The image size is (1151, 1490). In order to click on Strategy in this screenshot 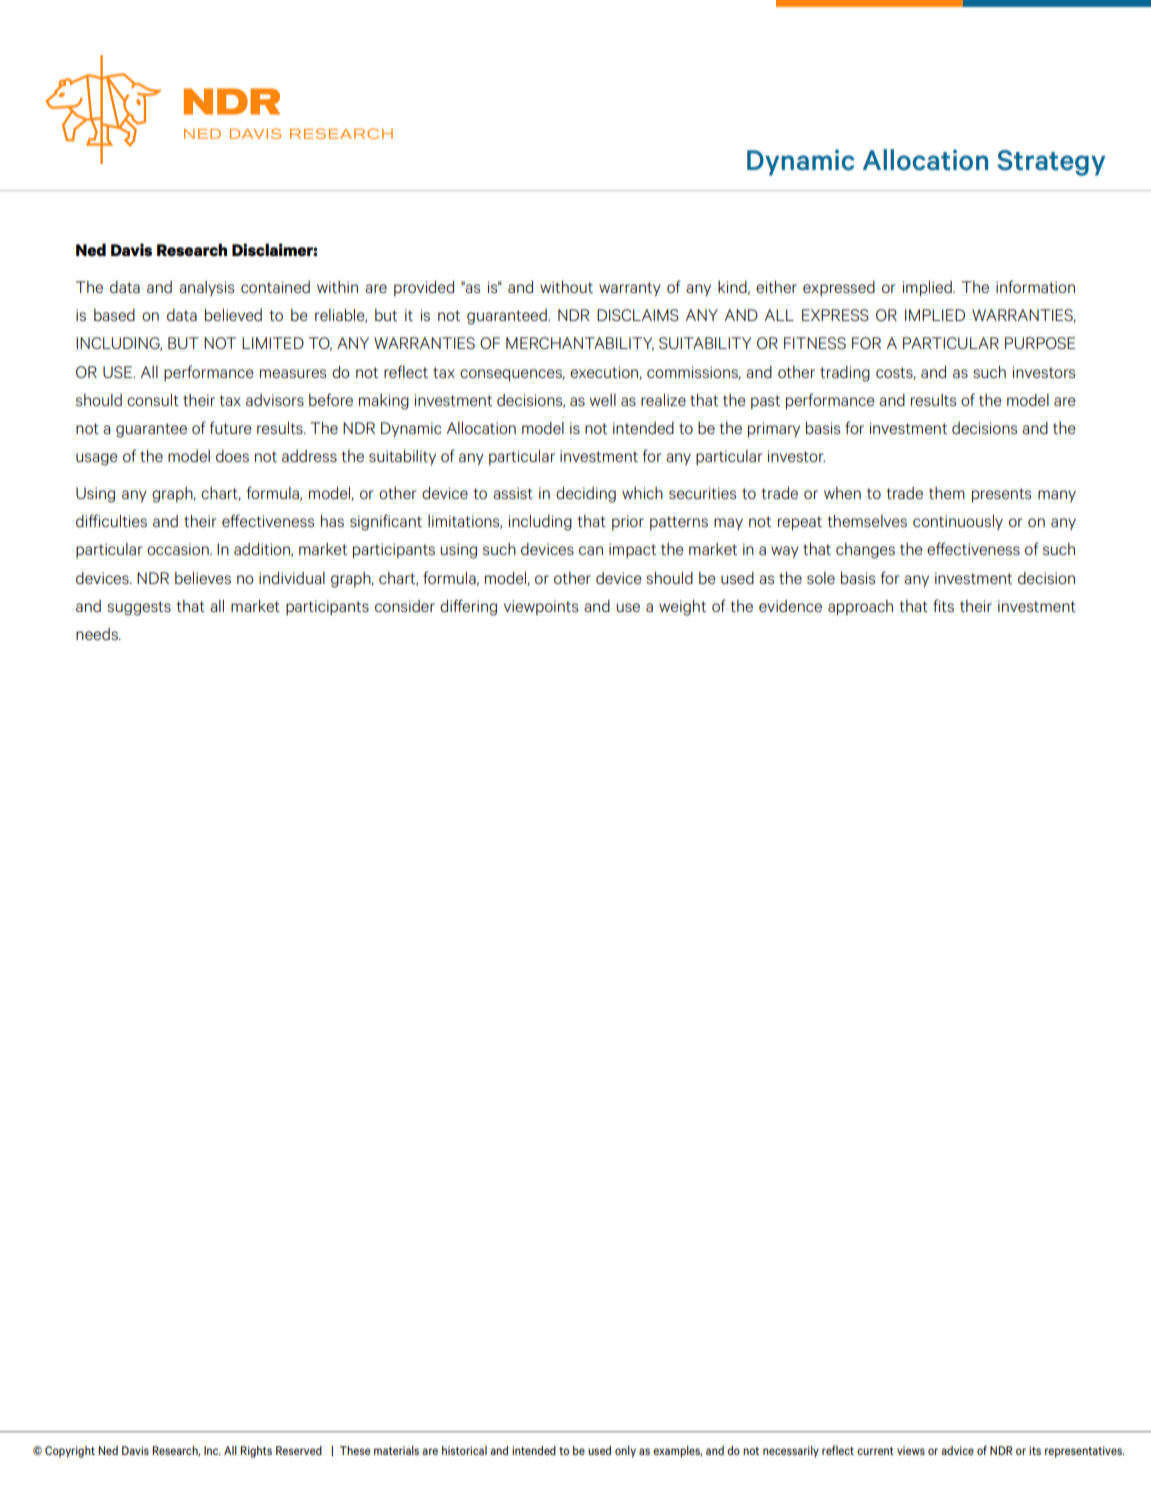, I will do `click(1051, 163)`.
